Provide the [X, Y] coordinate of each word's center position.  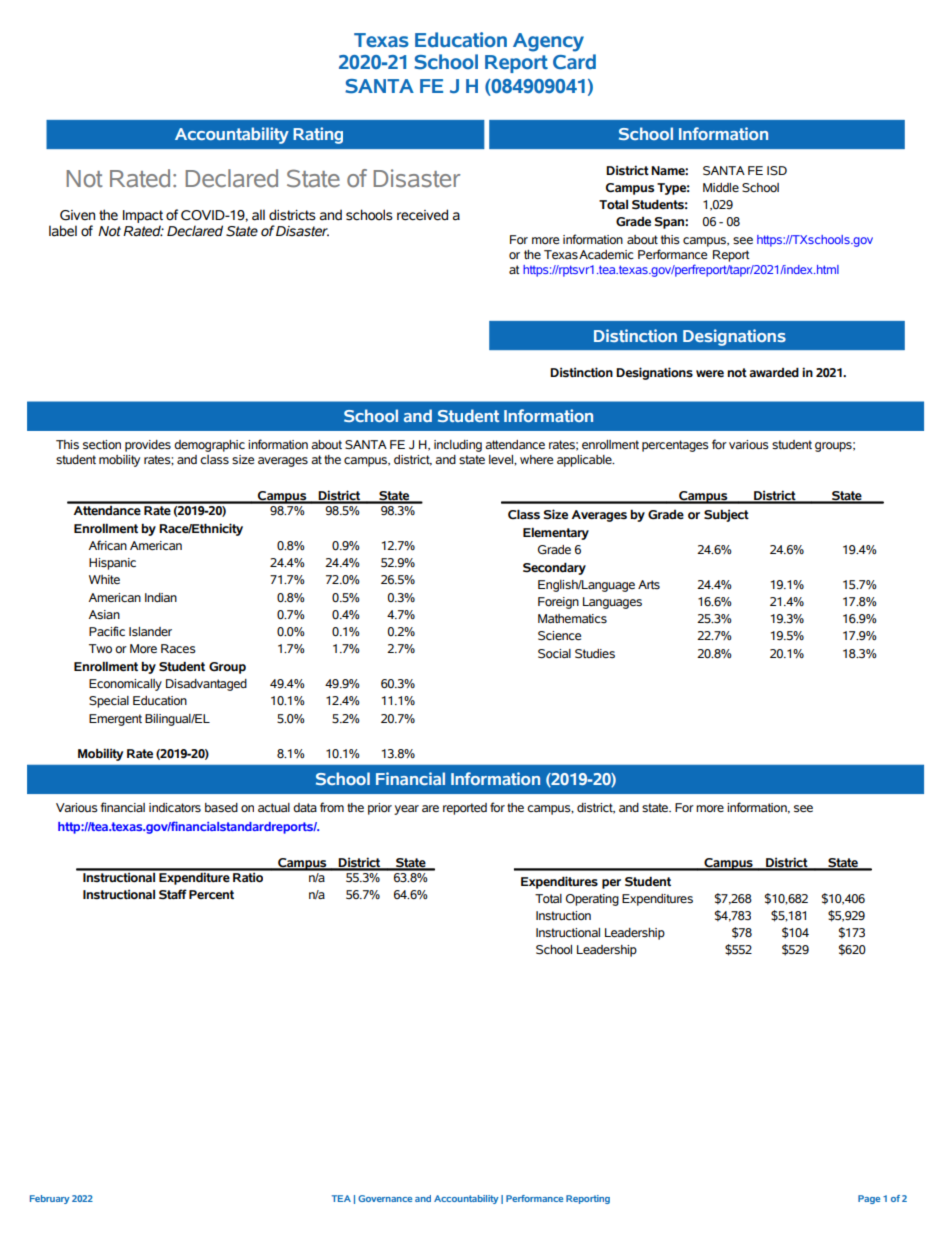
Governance [385, 1198]
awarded [774, 372]
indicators [175, 808]
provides [148, 446]
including [458, 446]
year [406, 810]
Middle [721, 187]
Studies [595, 654]
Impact [143, 218]
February [50, 1199]
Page [869, 1199]
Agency [548, 42]
